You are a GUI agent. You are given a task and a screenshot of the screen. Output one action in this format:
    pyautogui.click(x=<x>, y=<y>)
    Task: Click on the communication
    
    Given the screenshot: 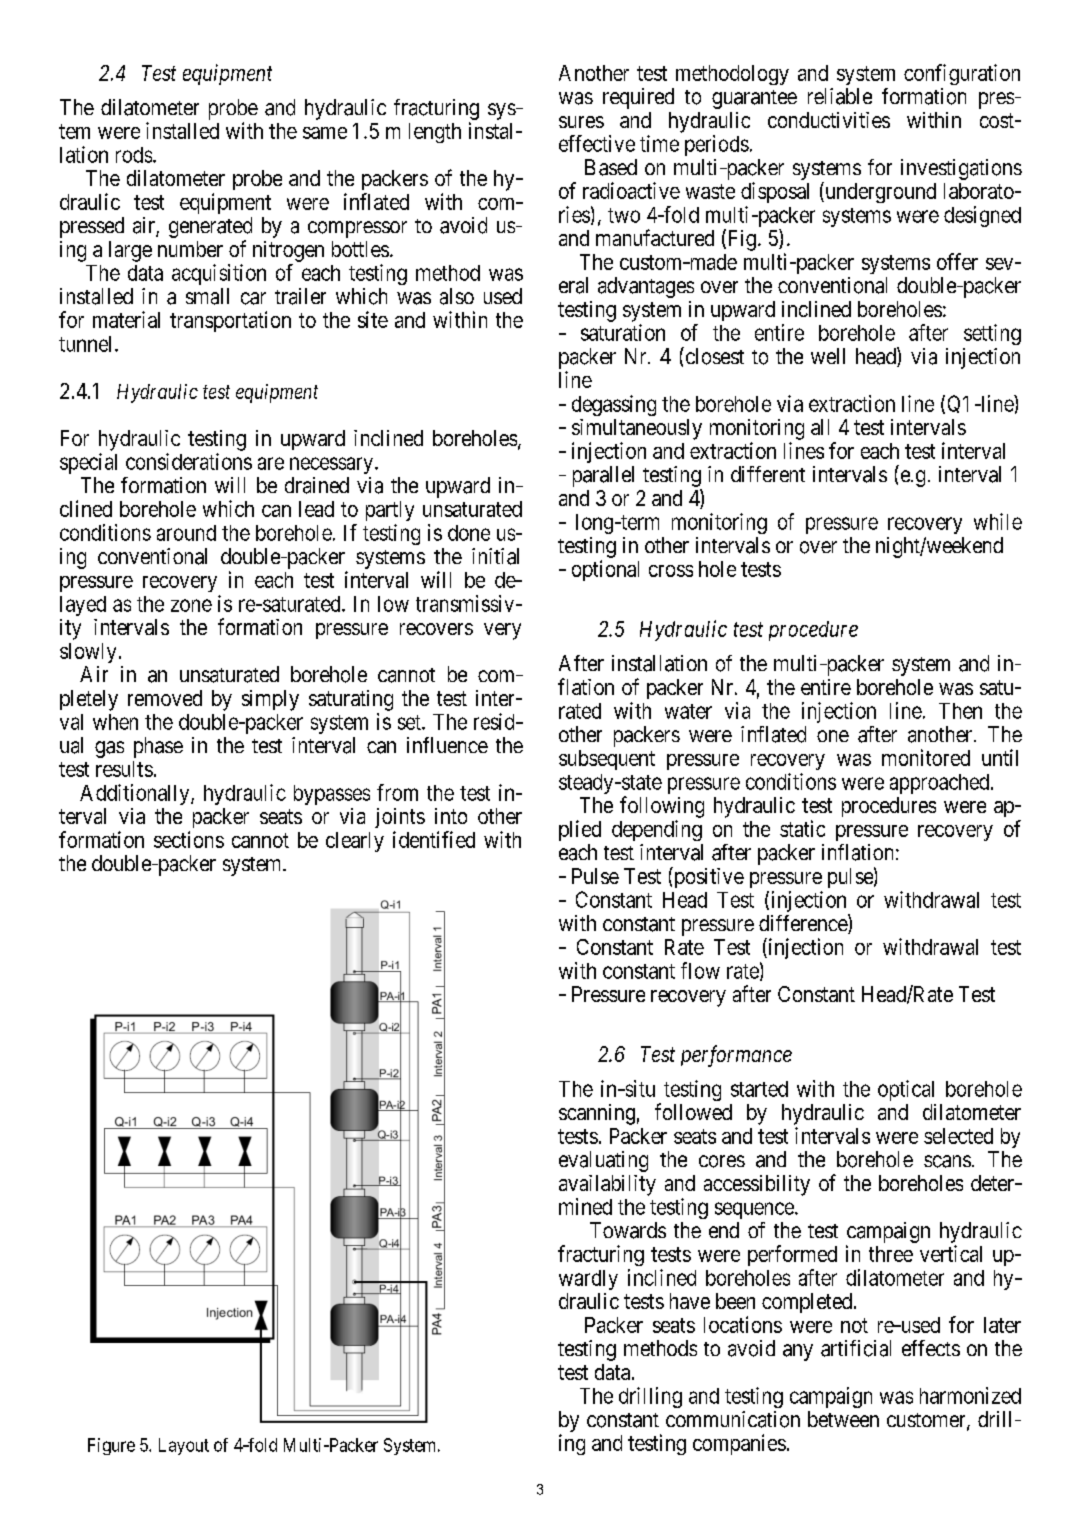 What is the action you would take?
    pyautogui.click(x=733, y=1419)
